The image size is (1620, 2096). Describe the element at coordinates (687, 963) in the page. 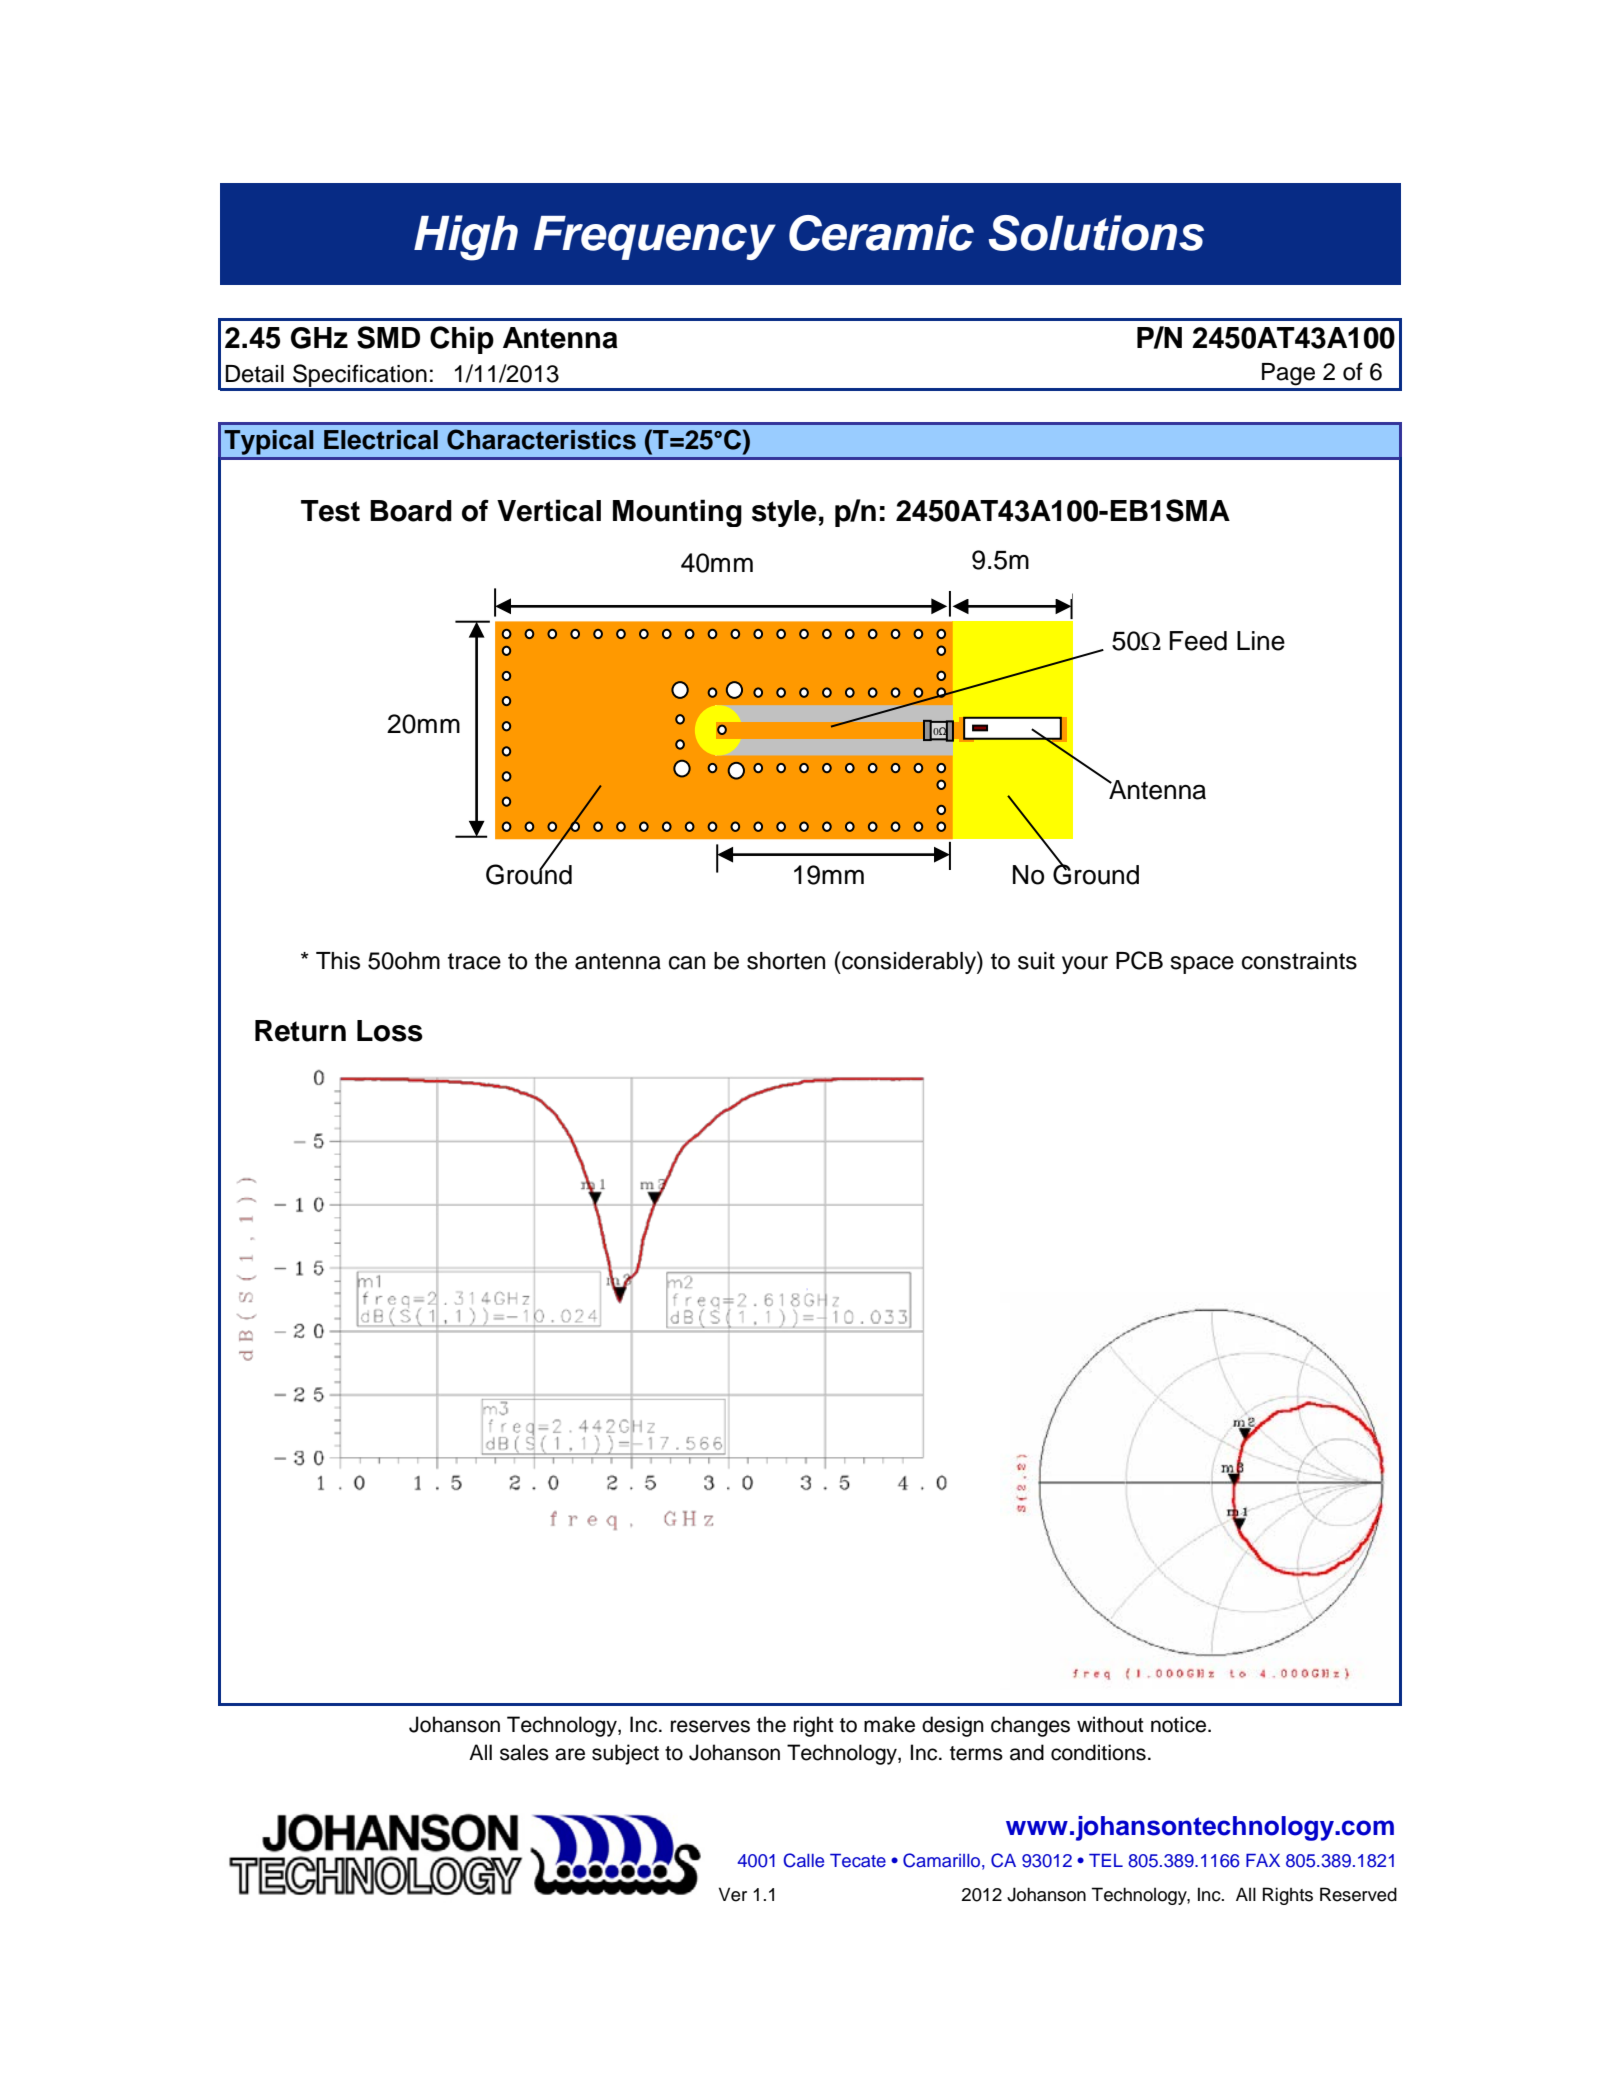

I see `can` at that location.
